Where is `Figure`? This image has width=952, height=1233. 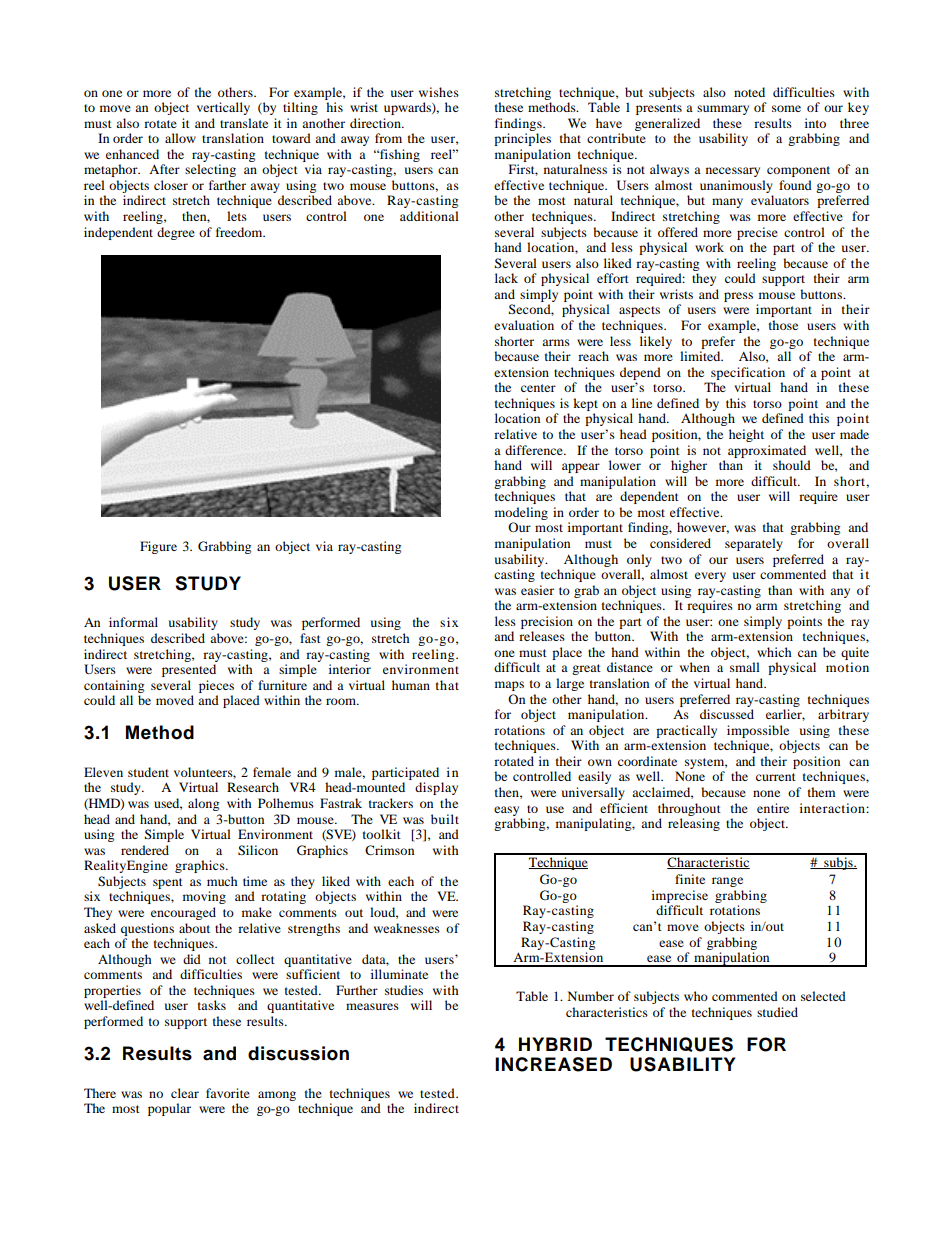 Figure is located at coordinates (158, 547).
